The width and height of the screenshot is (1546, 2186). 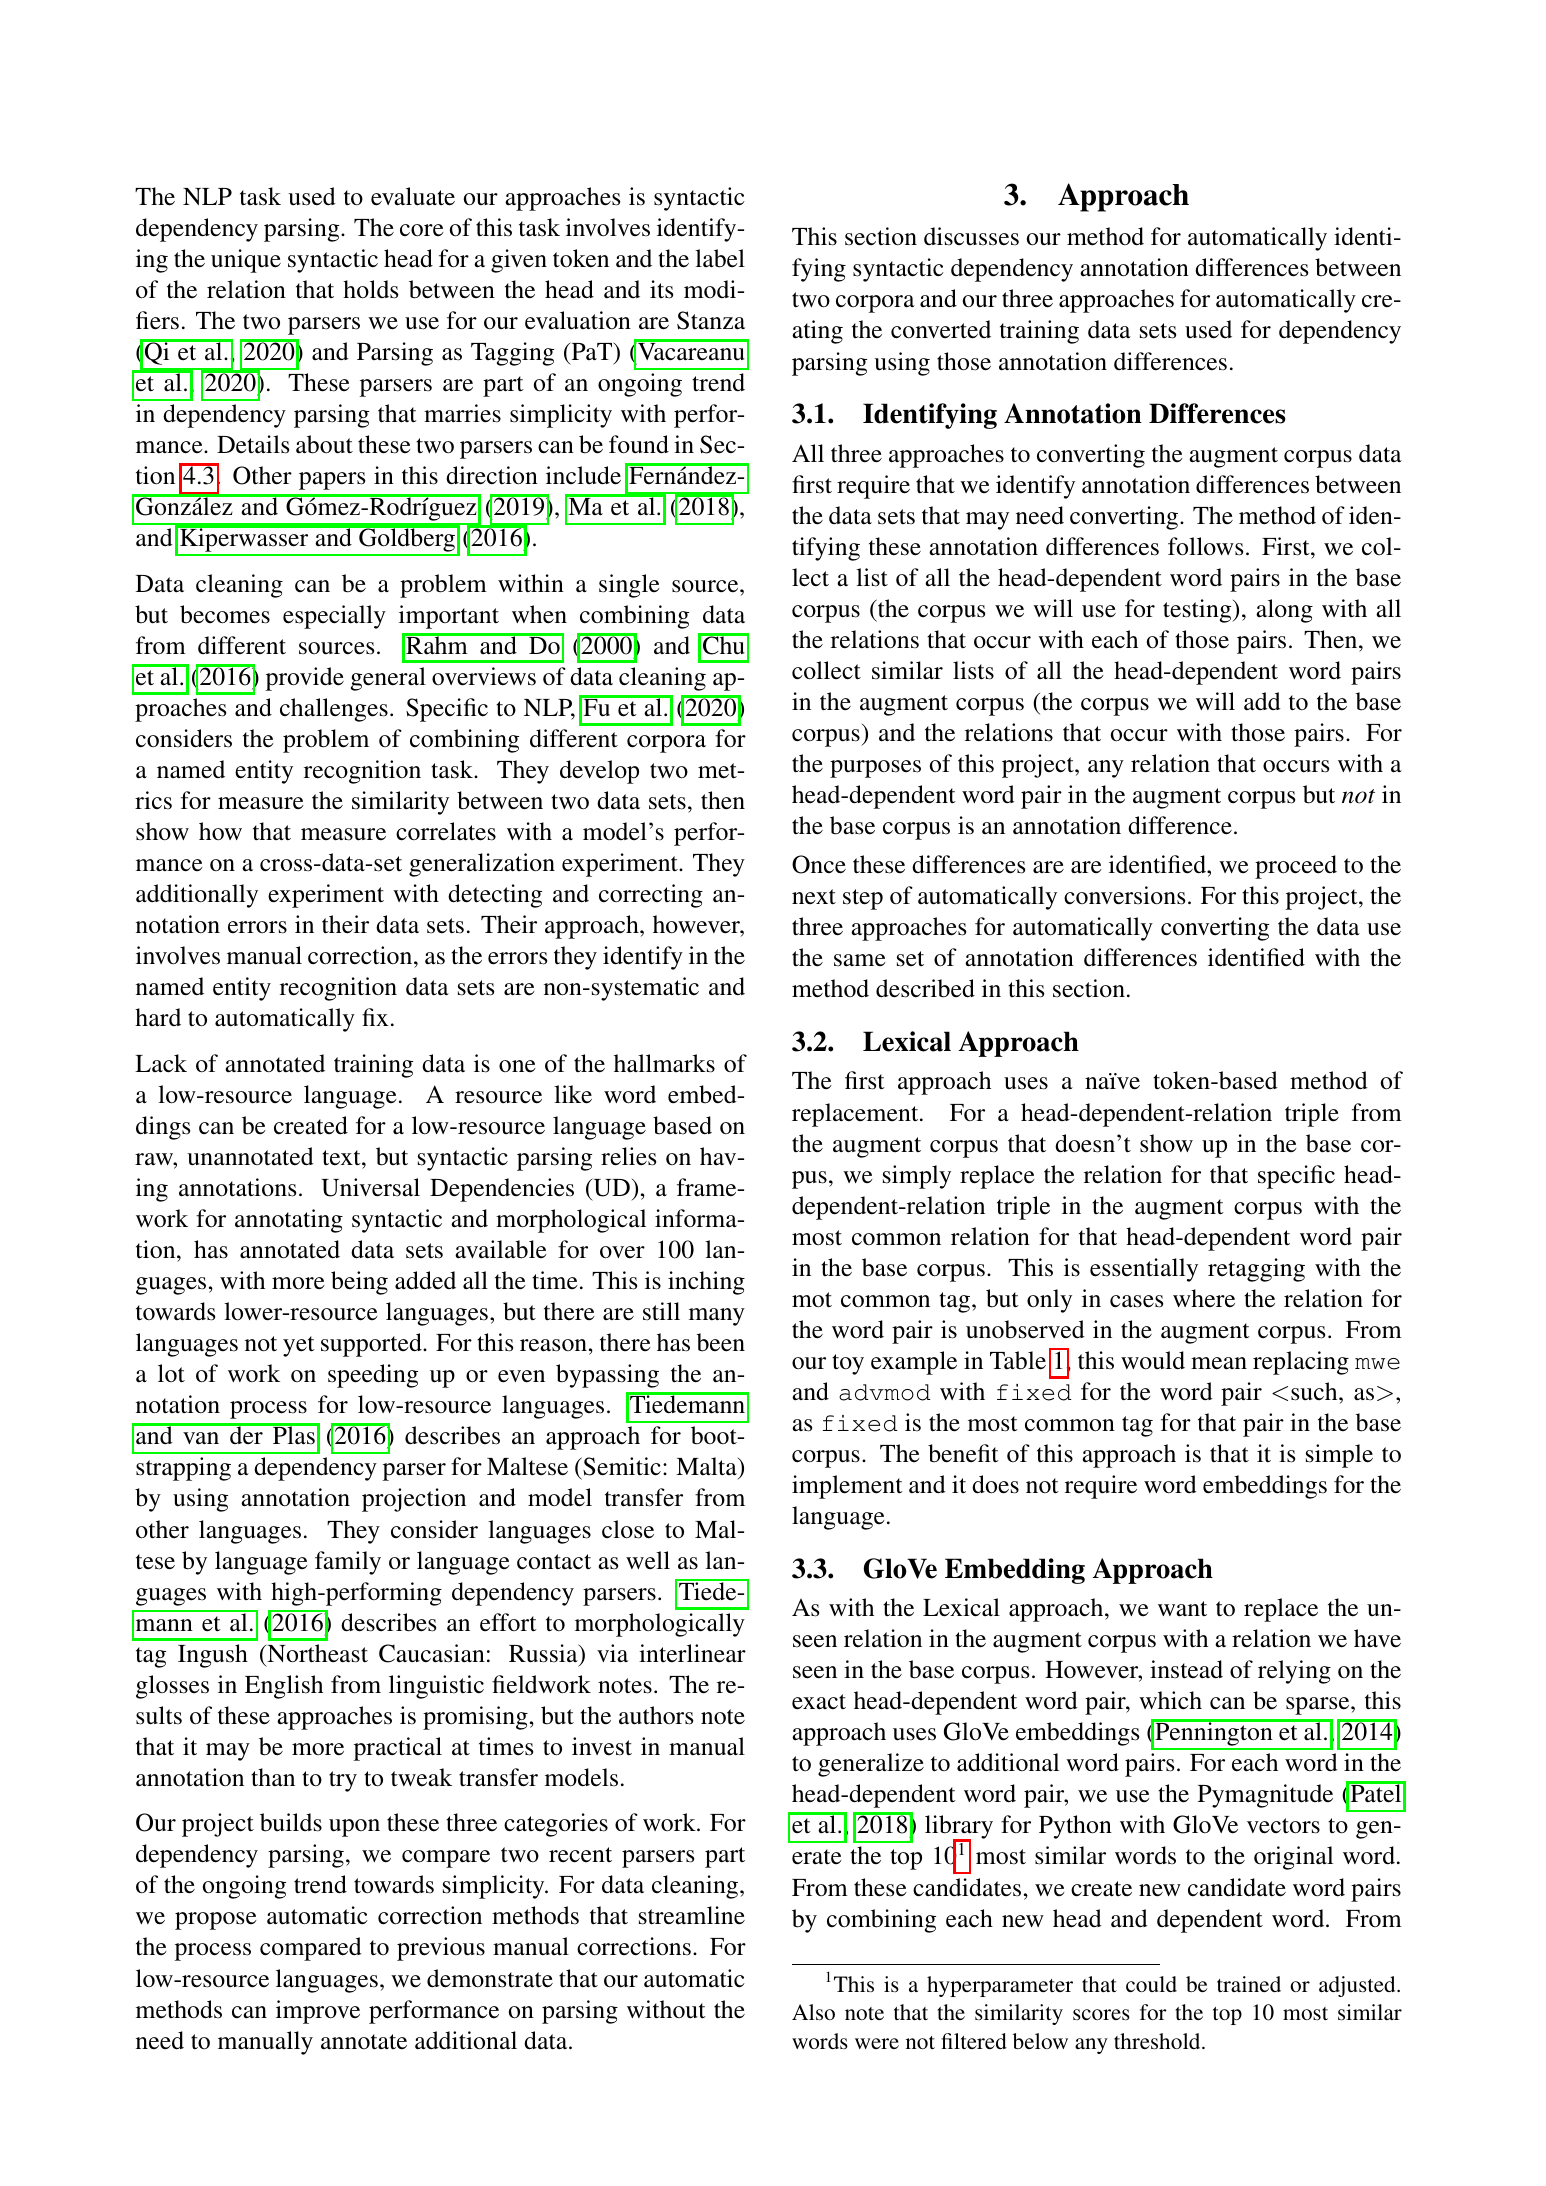 I want to click on proceed, so click(x=1296, y=867).
